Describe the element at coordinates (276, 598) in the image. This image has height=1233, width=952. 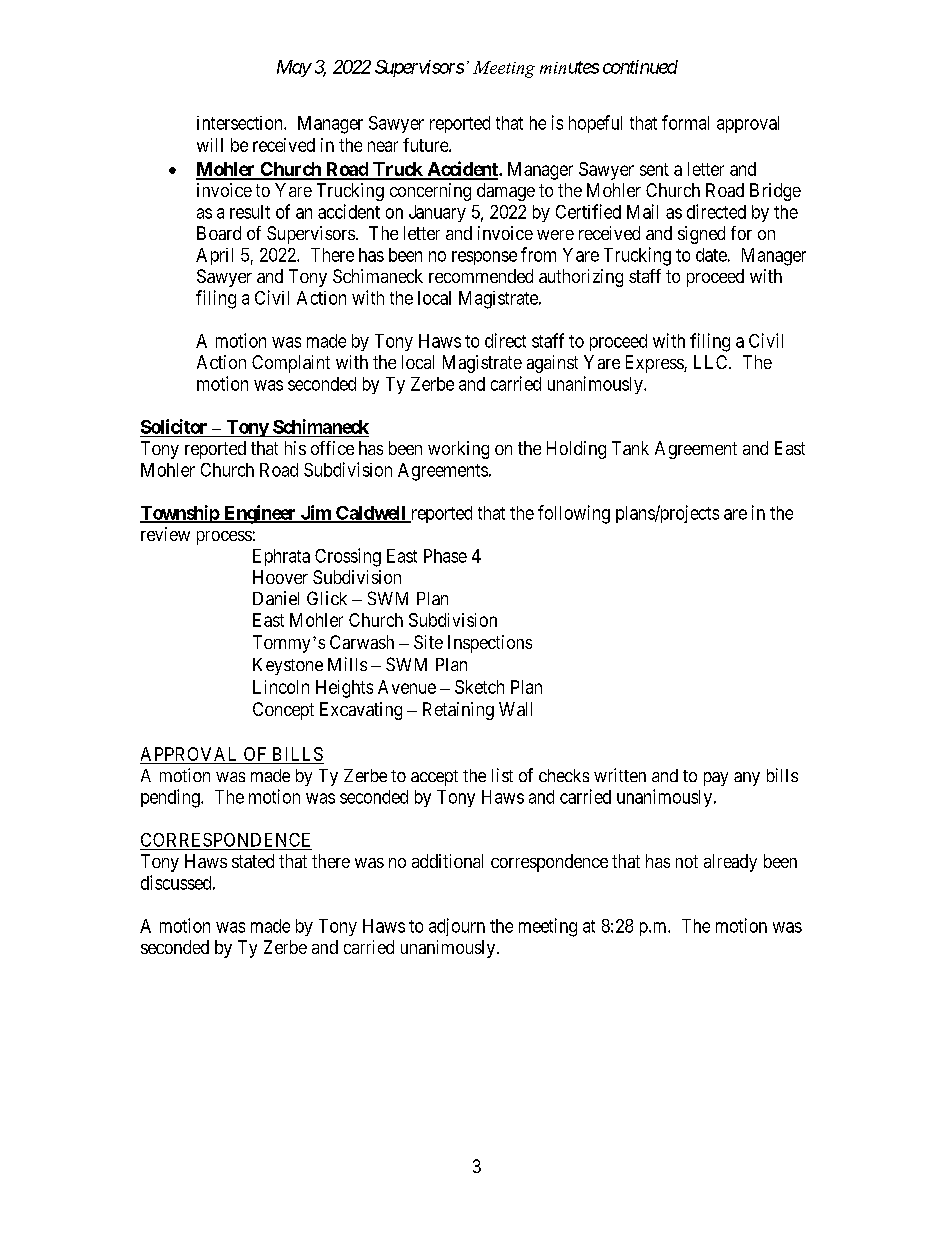
I see `Daniel` at that location.
